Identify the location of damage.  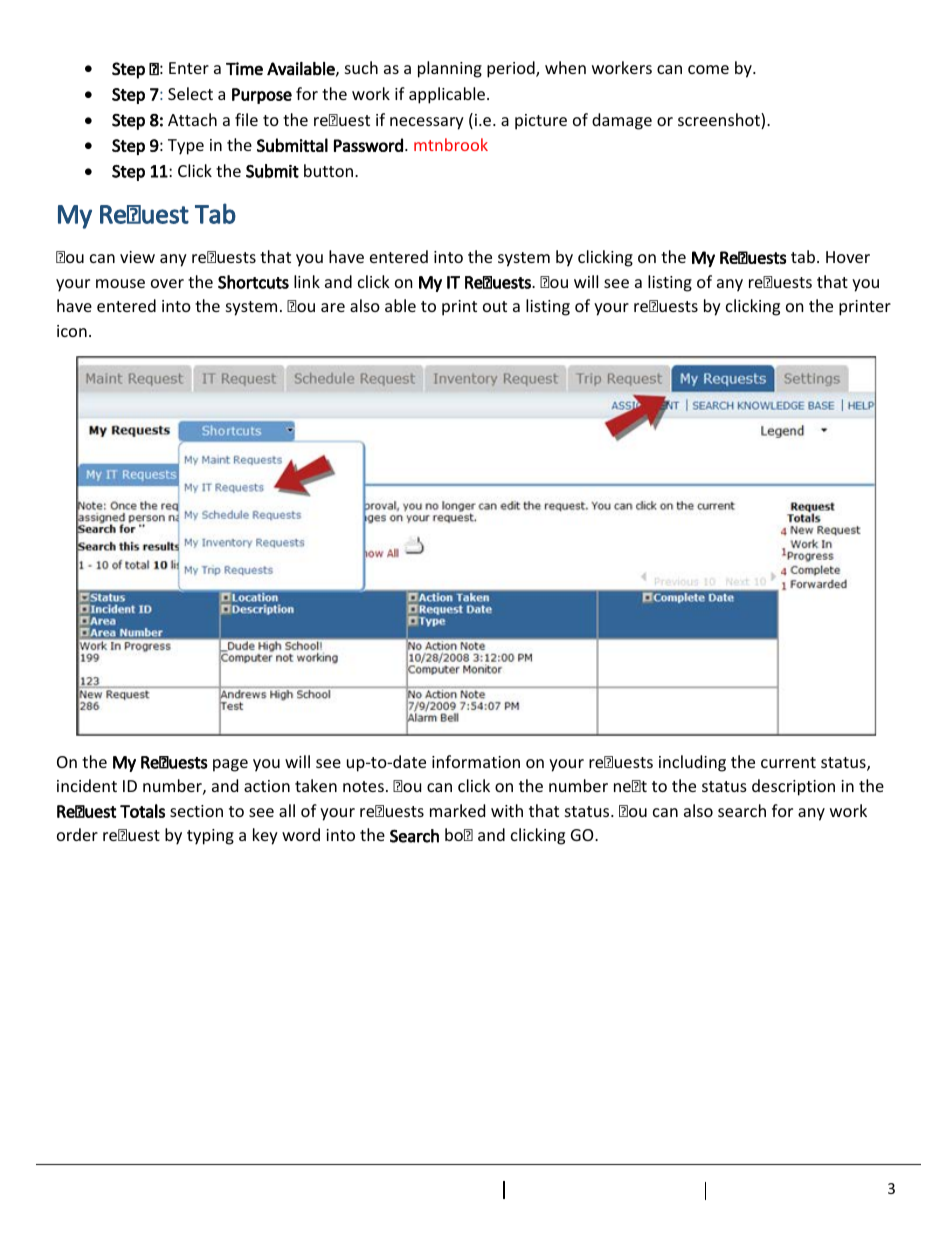
(622, 121).
